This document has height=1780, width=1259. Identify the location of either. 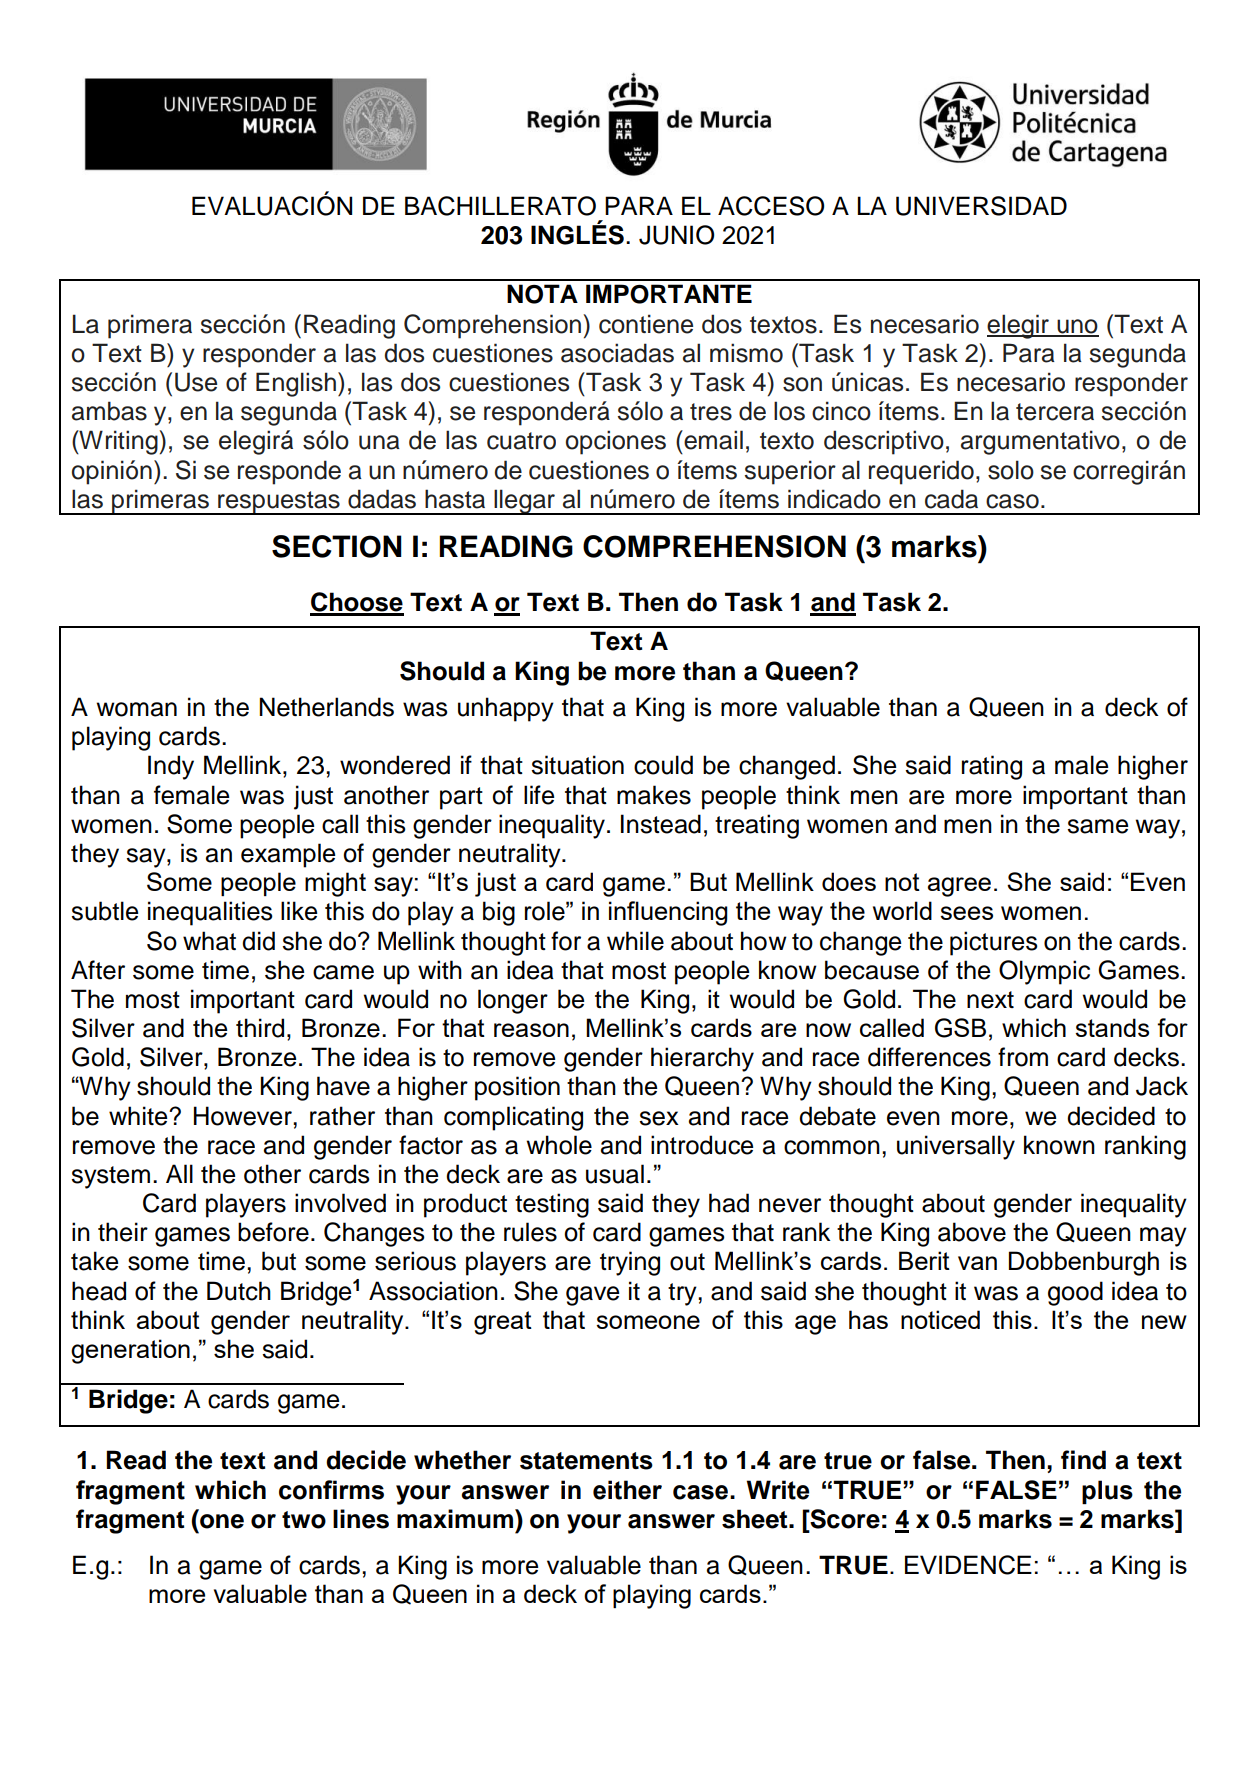
(627, 1490).
